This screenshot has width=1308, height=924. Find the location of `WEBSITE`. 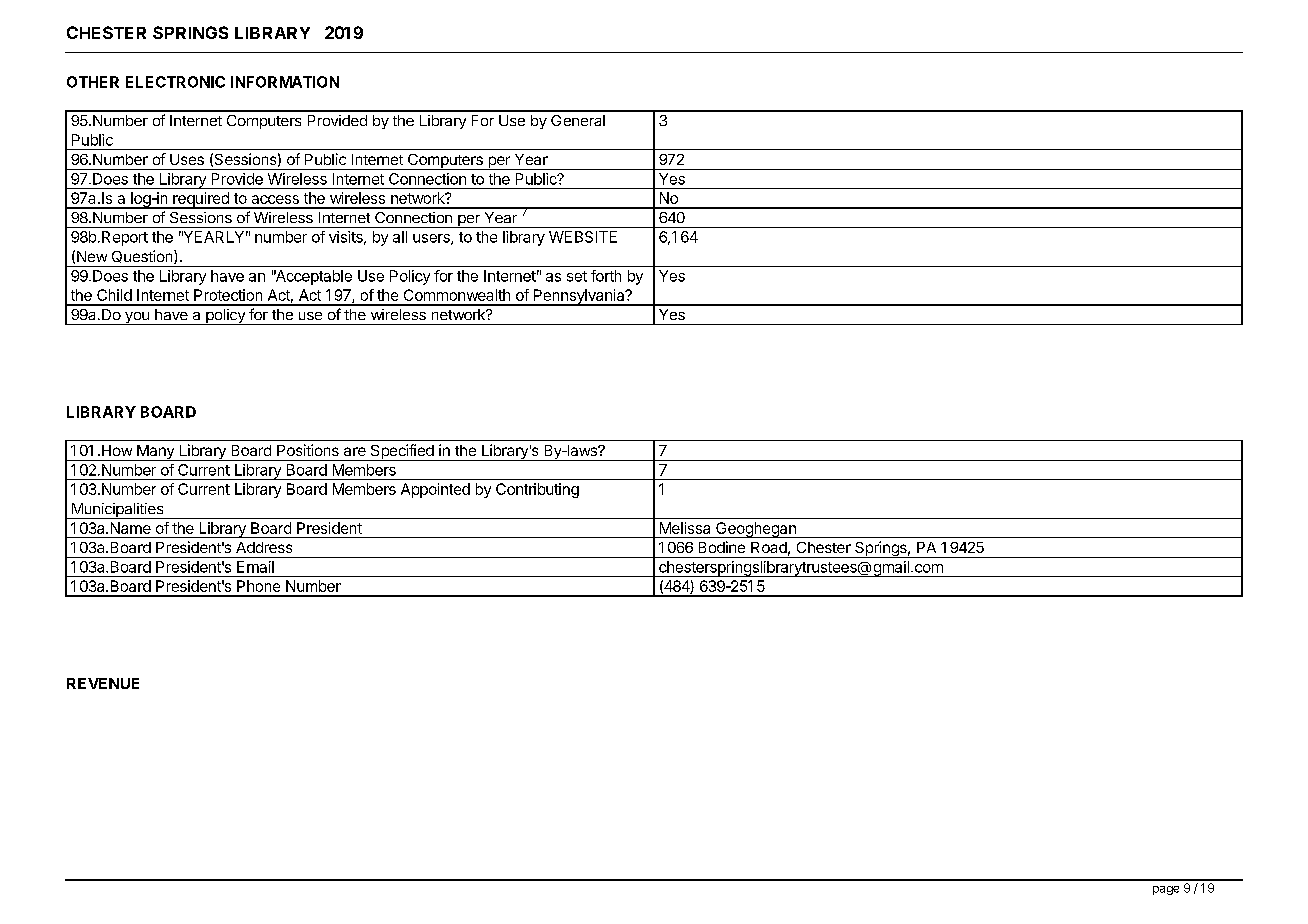

WEBSITE is located at coordinates (583, 237).
